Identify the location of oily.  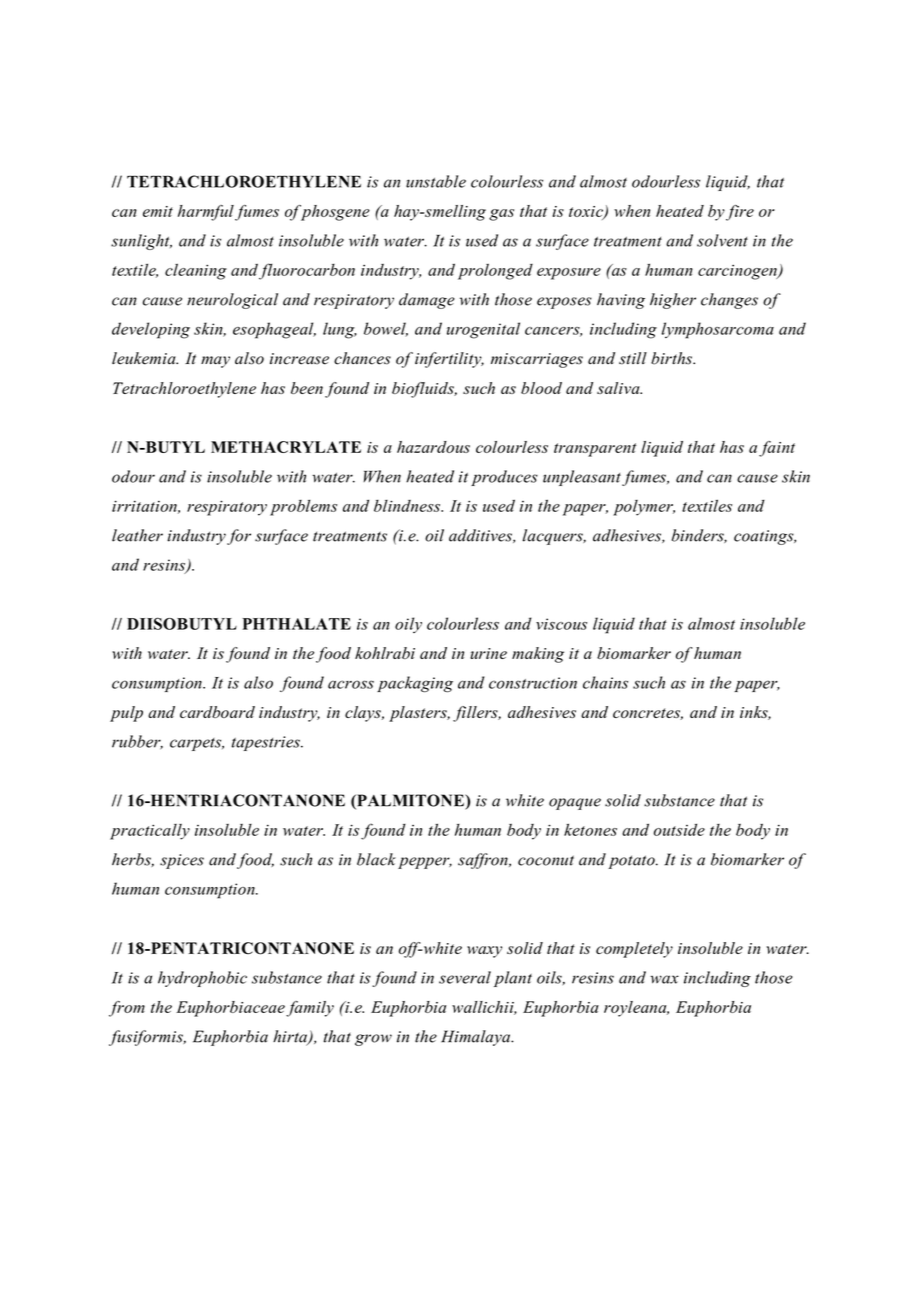
(408, 625).
